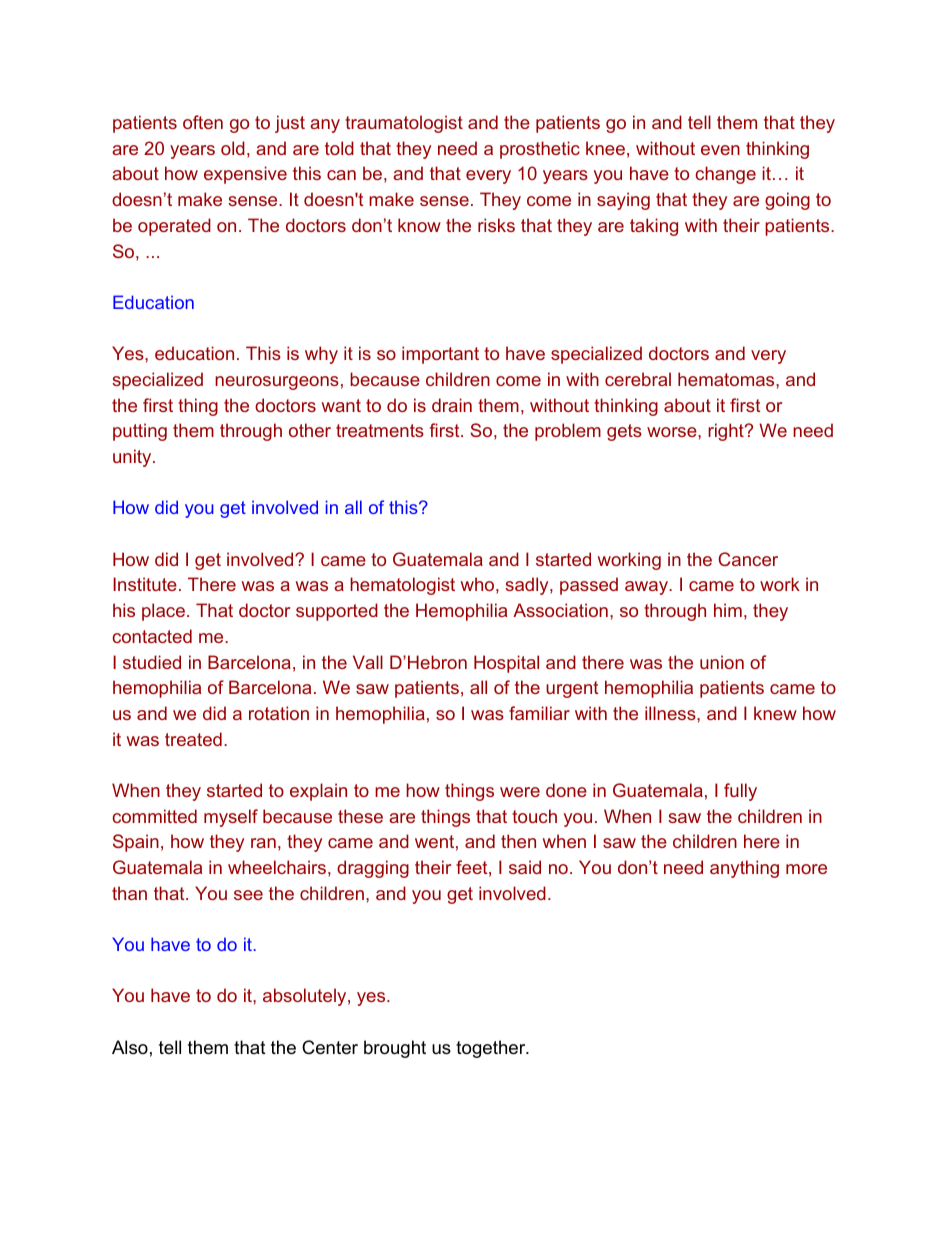  I want to click on even, so click(720, 150).
